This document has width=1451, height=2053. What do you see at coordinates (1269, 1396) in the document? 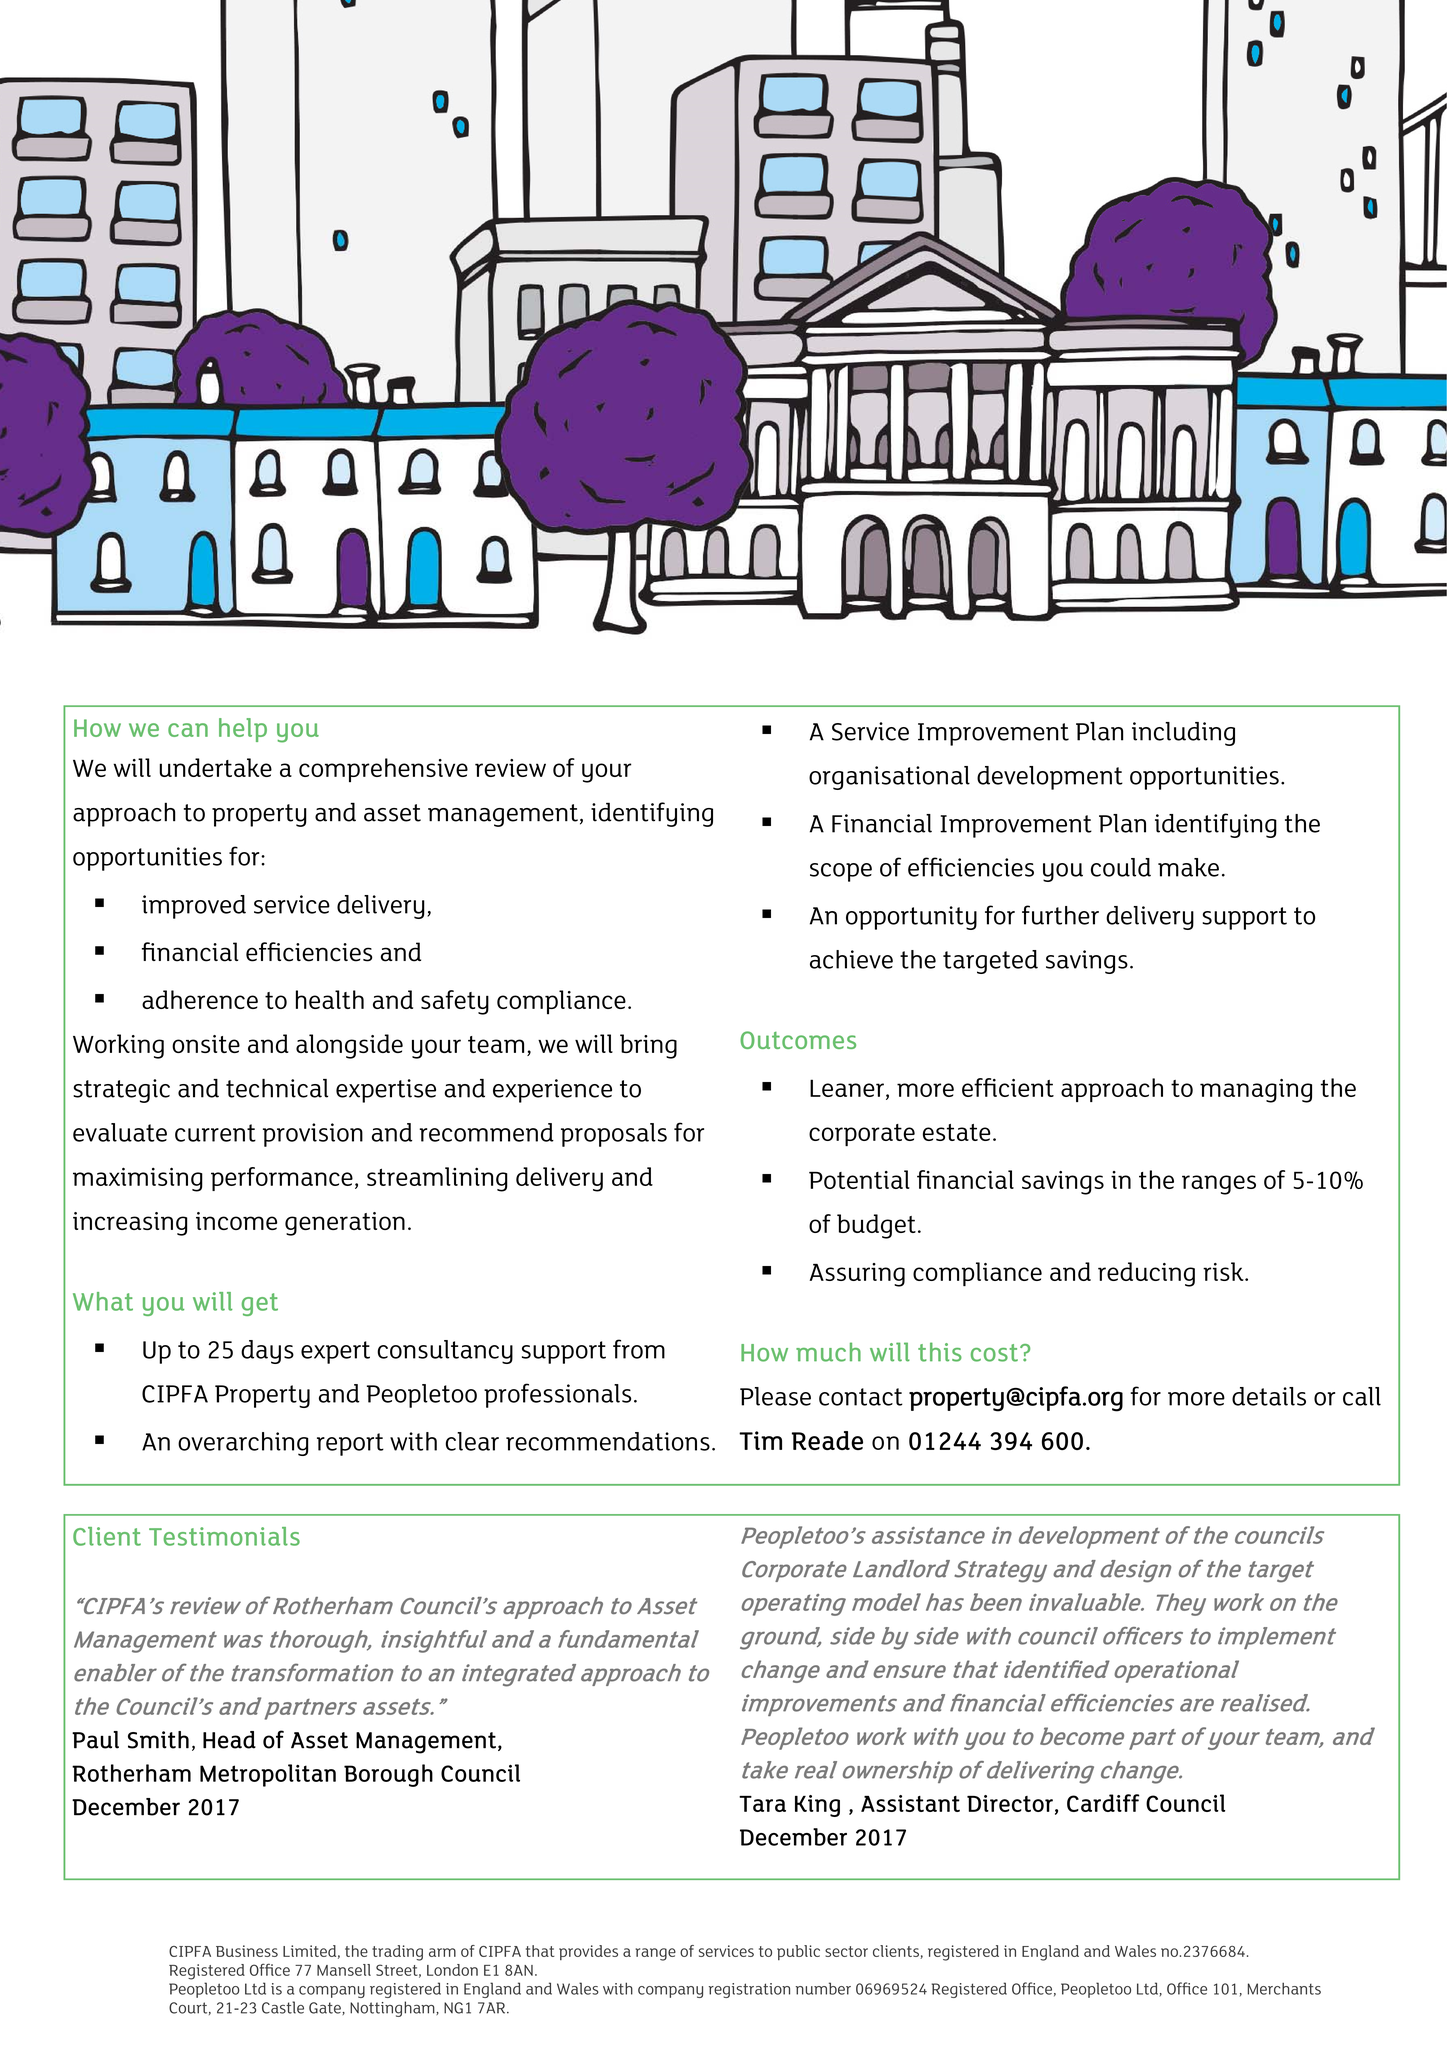
I see `details` at bounding box center [1269, 1396].
